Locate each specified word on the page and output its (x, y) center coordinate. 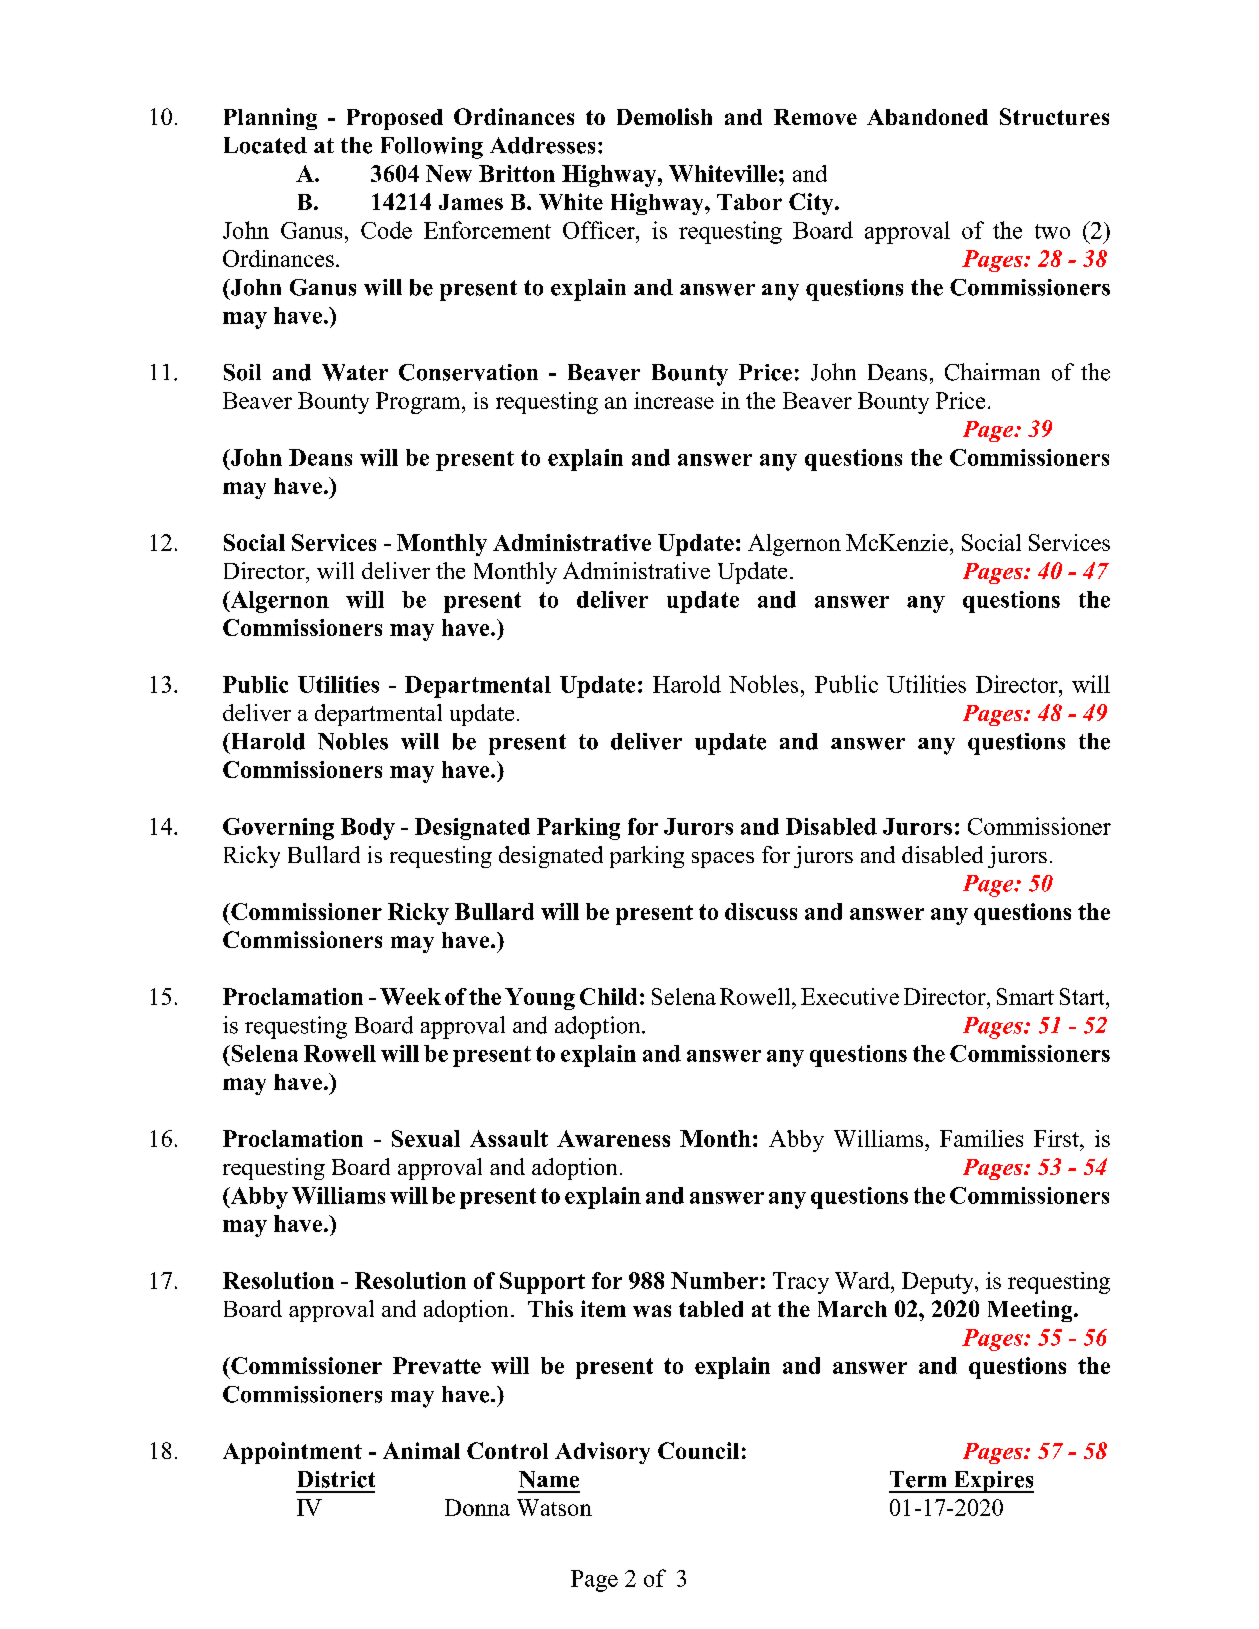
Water (355, 372)
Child (608, 996)
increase (674, 400)
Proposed (395, 119)
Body (368, 829)
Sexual (426, 1138)
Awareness (613, 1138)
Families (981, 1138)
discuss (761, 911)
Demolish (664, 116)
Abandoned (927, 117)
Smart (1025, 996)
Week (410, 996)
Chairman (992, 372)
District (336, 1479)
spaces (723, 860)
